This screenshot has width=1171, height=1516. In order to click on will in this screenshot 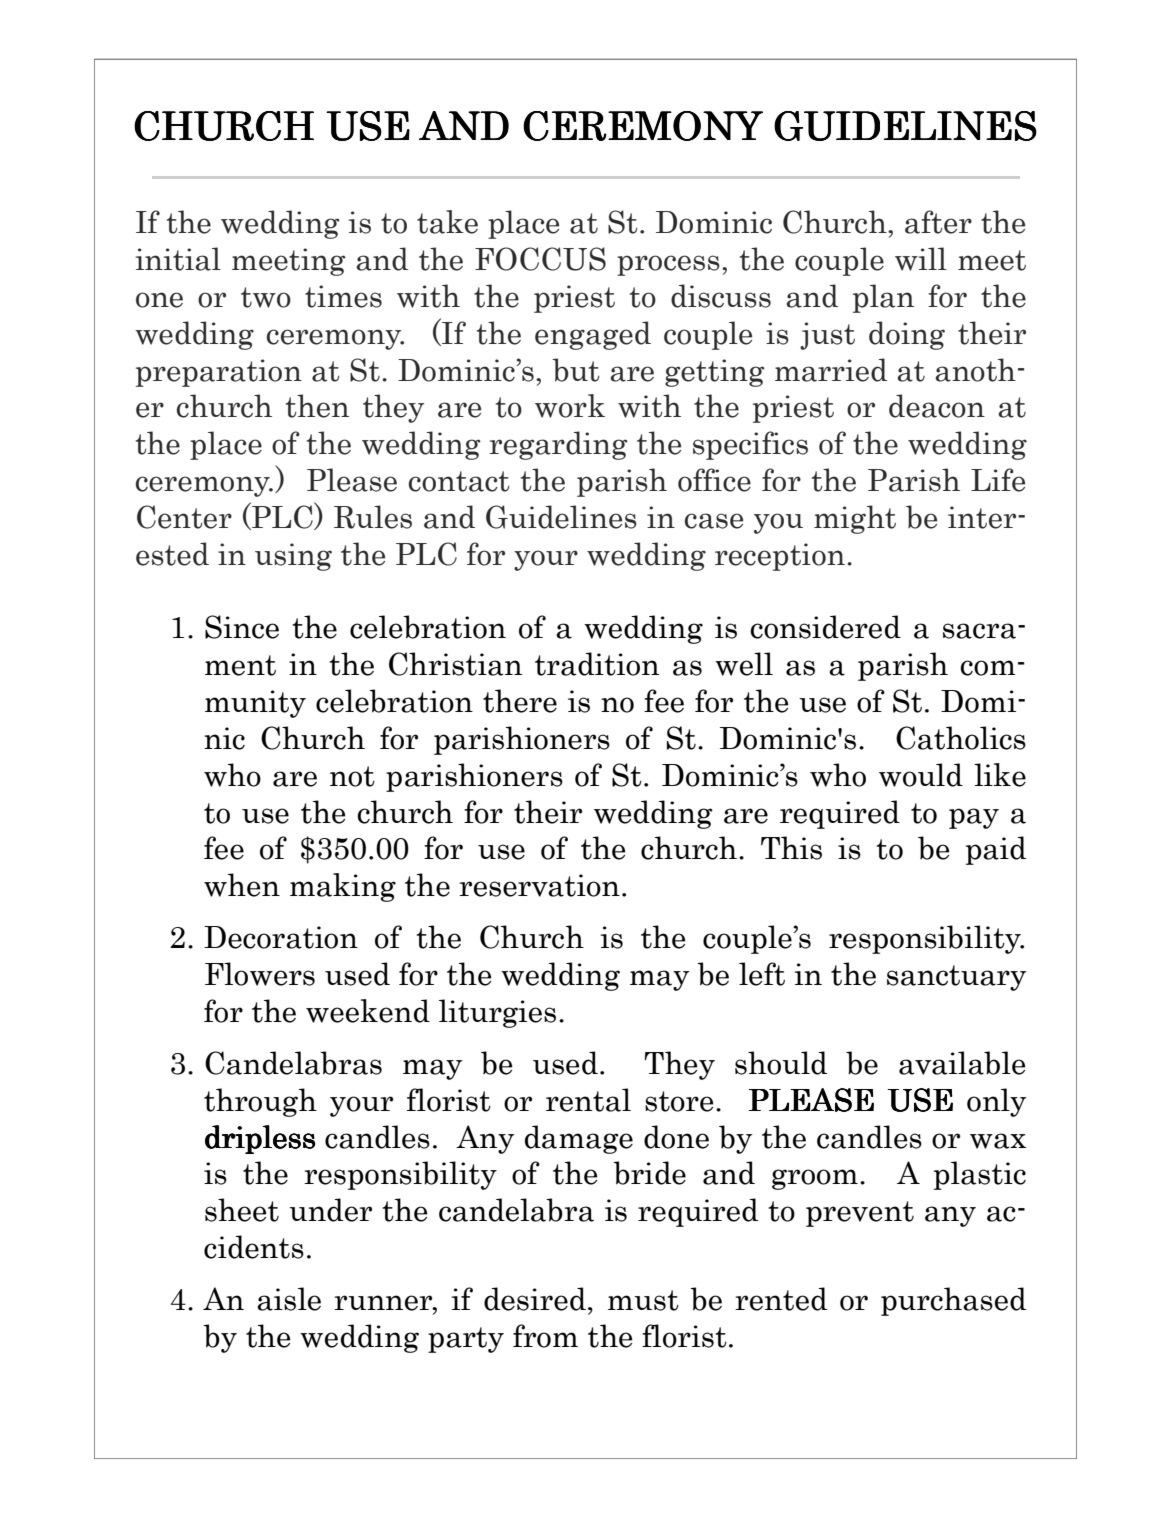, I will do `click(921, 259)`.
